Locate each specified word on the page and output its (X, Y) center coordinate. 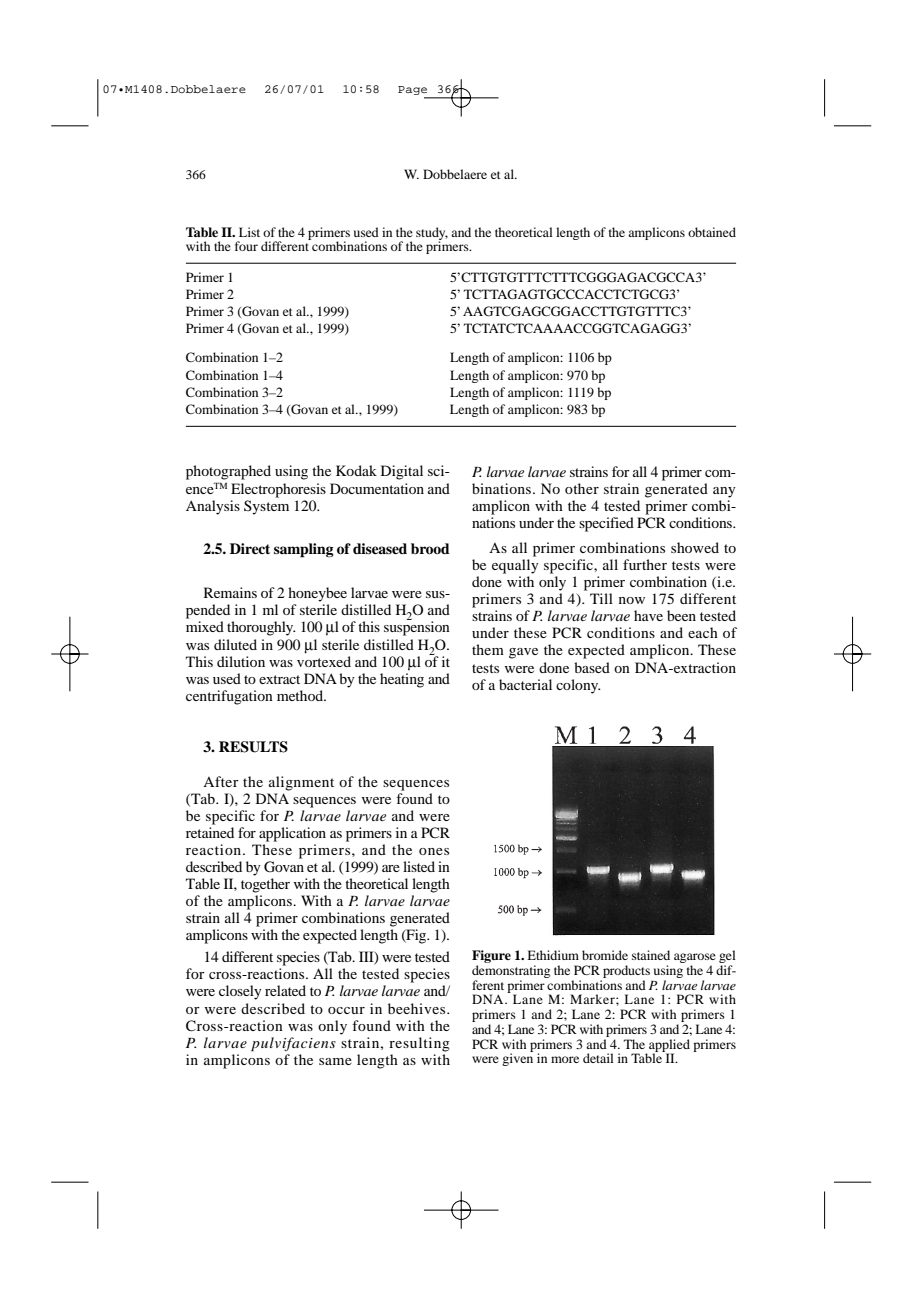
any (724, 492)
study (432, 234)
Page (414, 92)
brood (430, 549)
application (292, 834)
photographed (228, 472)
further (645, 564)
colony (578, 686)
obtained (712, 232)
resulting (419, 1044)
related (285, 990)
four (246, 246)
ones (434, 851)
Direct (250, 548)
